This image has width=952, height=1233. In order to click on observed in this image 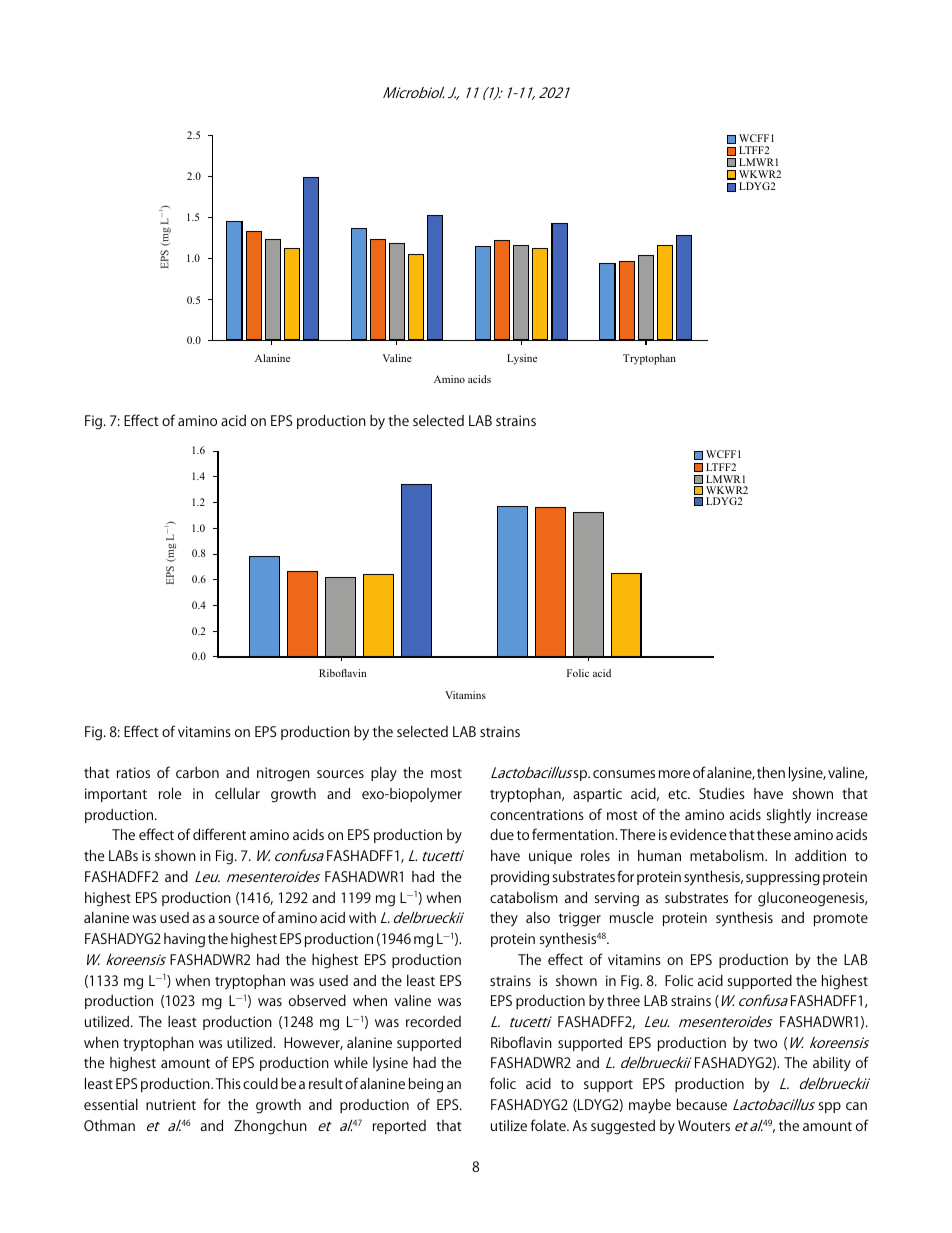, I will do `click(317, 1000)`.
